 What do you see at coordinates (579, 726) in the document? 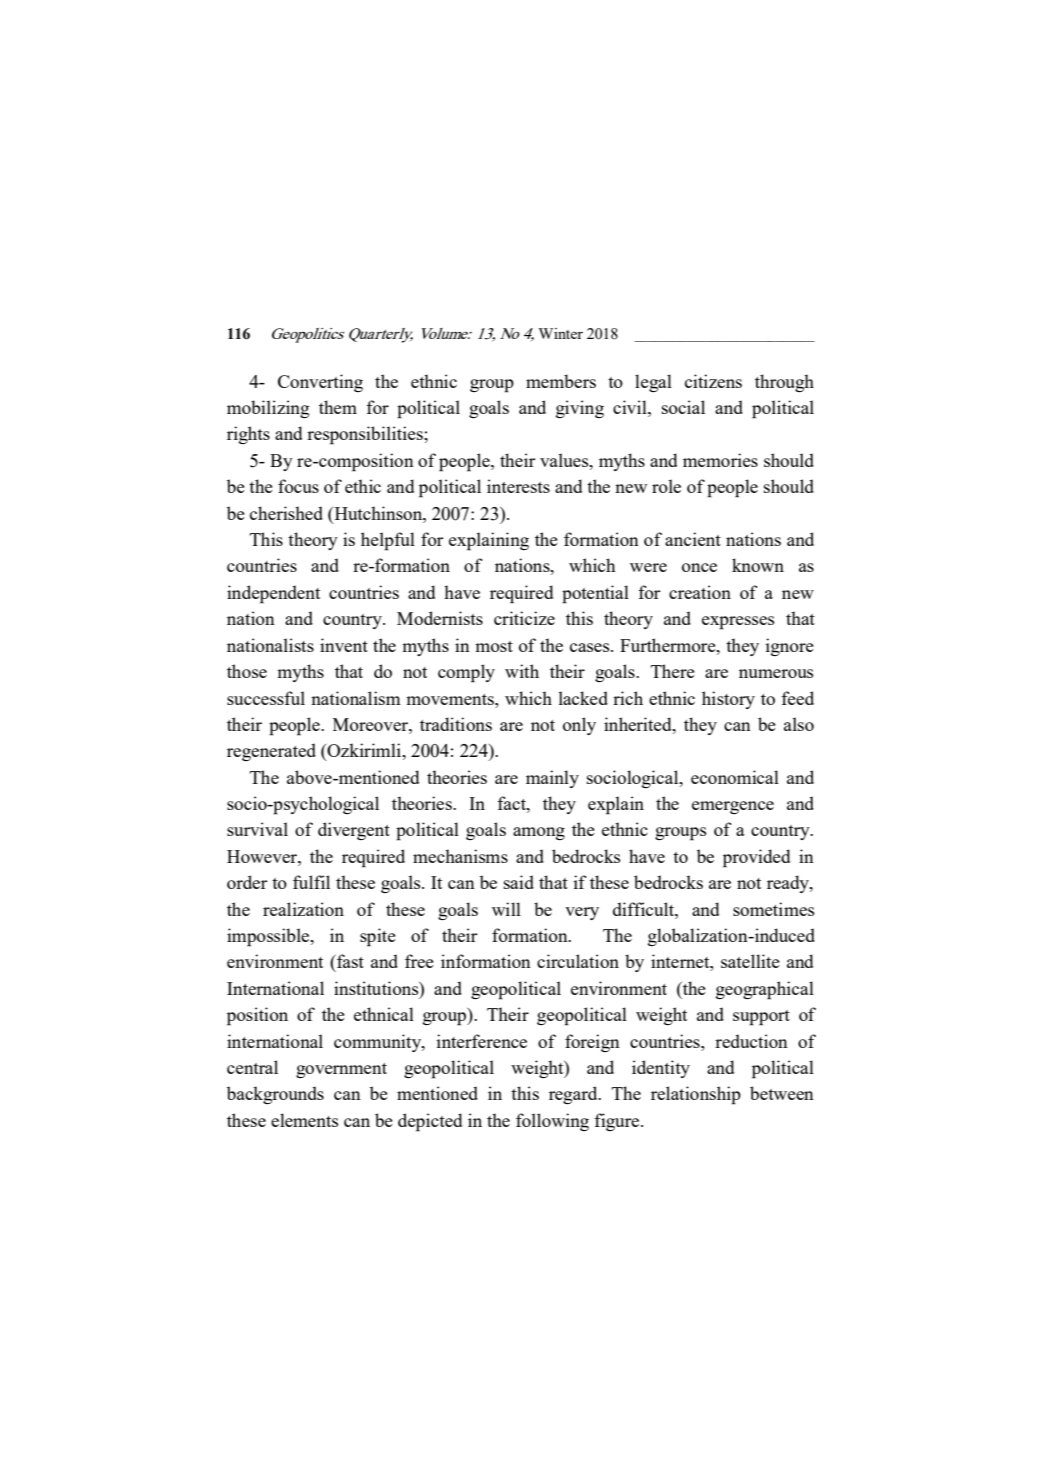
I see `only` at bounding box center [579, 726].
